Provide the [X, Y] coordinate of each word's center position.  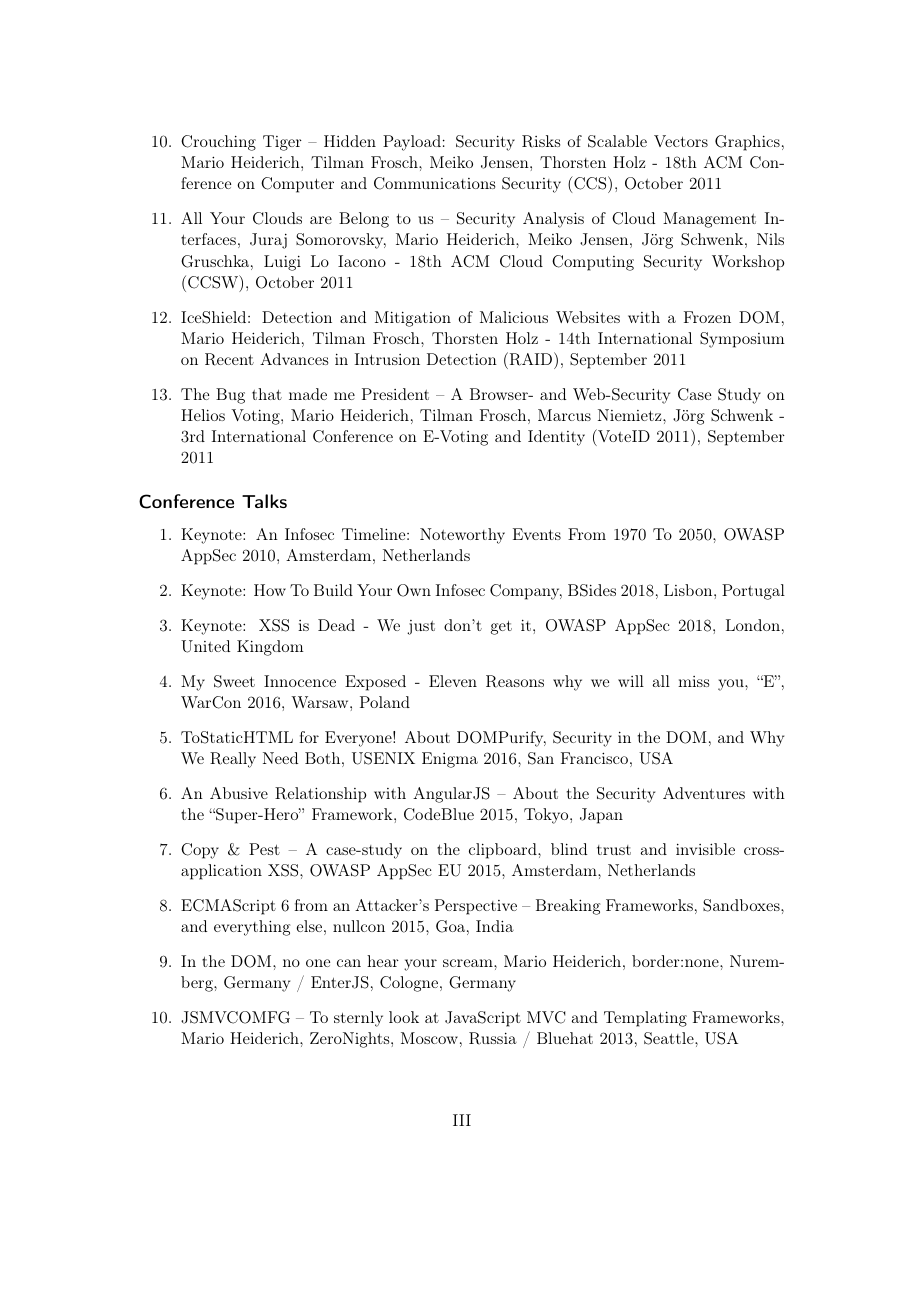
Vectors [681, 141]
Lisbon [689, 590]
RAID [531, 359]
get [501, 628]
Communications [434, 183]
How [270, 590]
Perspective [476, 907]
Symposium [742, 340]
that [267, 394]
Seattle [670, 1038]
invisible [705, 849]
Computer [297, 185]
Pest [264, 849]
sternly [358, 1019]
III [462, 1120]
